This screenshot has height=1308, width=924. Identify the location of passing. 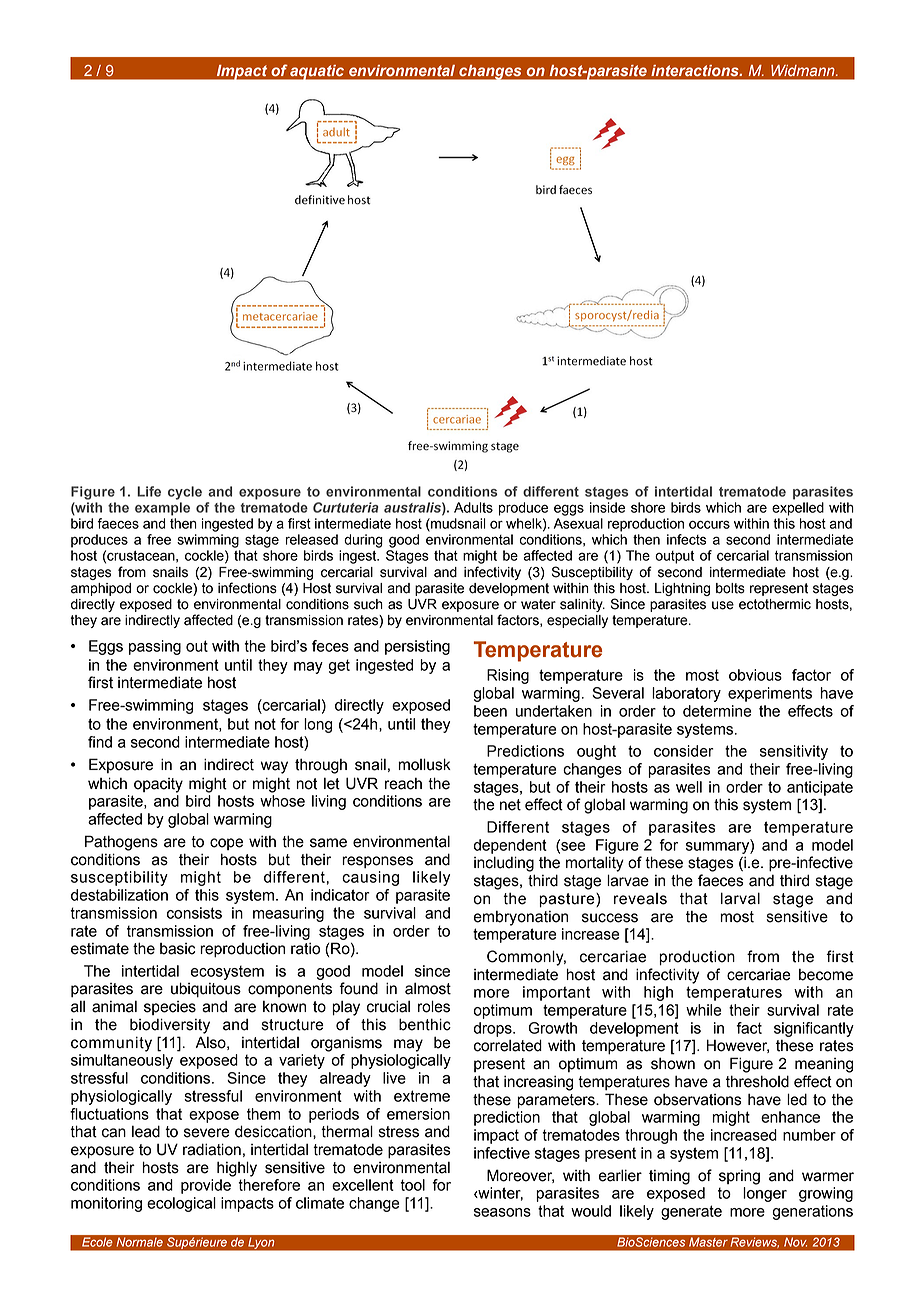
(155, 647).
